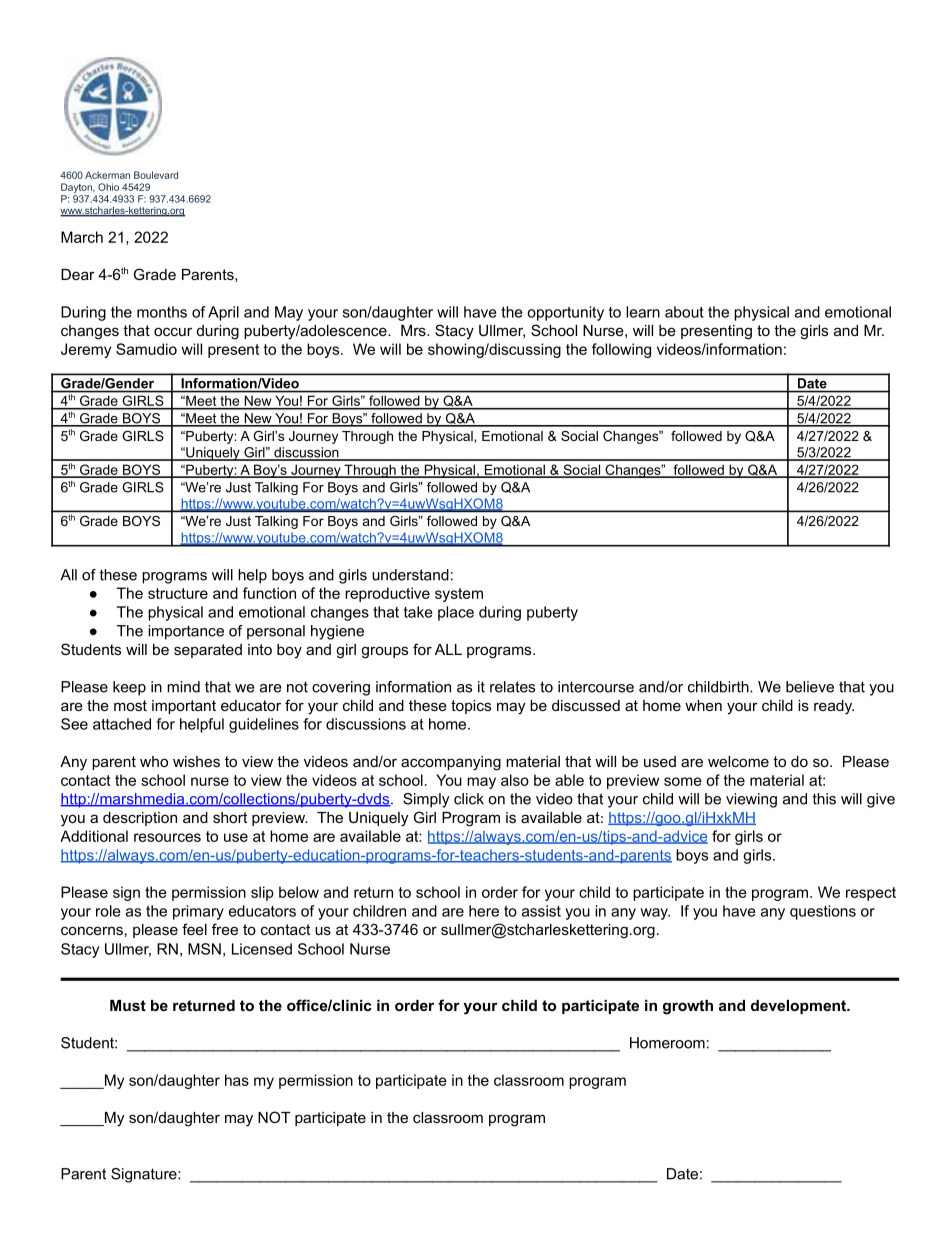  What do you see at coordinates (565, 313) in the document?
I see `opportunity` at bounding box center [565, 313].
